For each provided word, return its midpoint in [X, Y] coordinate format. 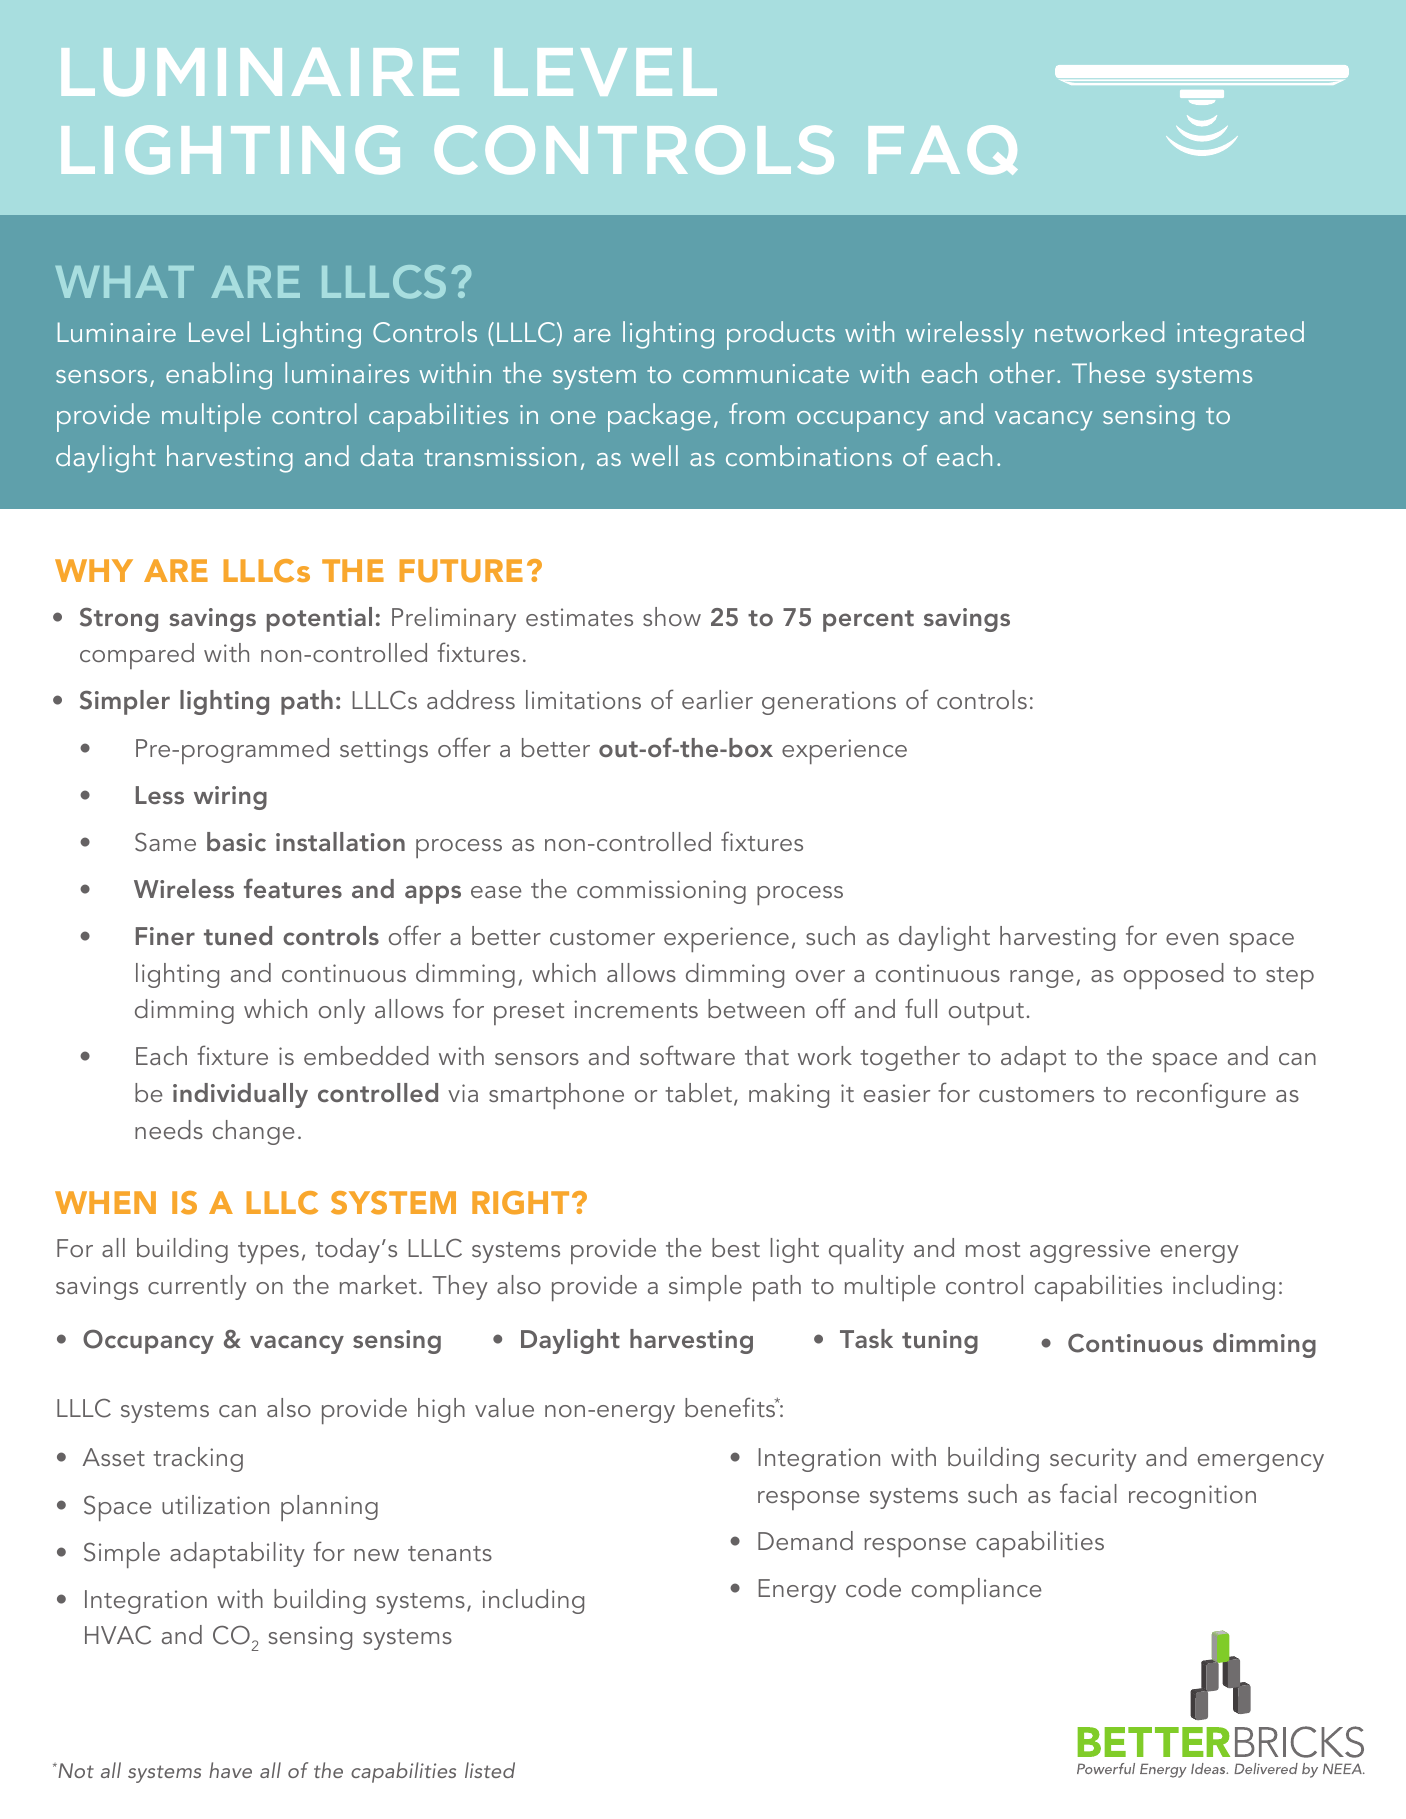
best [736, 1247]
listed [490, 1770]
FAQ [943, 150]
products [781, 335]
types [268, 1253]
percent [868, 621]
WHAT [125, 282]
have [230, 1770]
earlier [717, 699]
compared [137, 656]
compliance [977, 1591]
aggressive [1090, 1251]
